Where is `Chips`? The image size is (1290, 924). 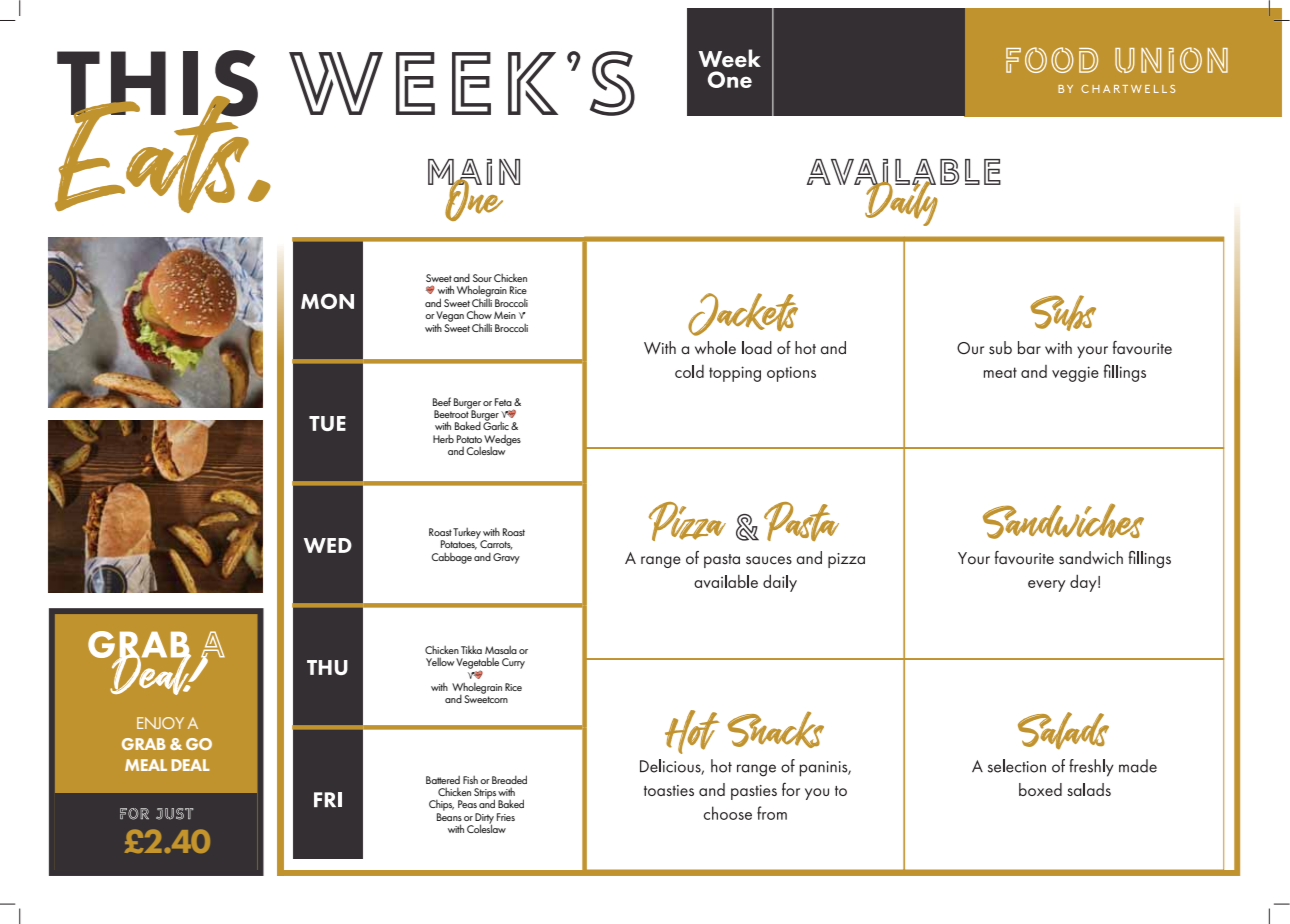 Chips is located at coordinates (441, 805).
